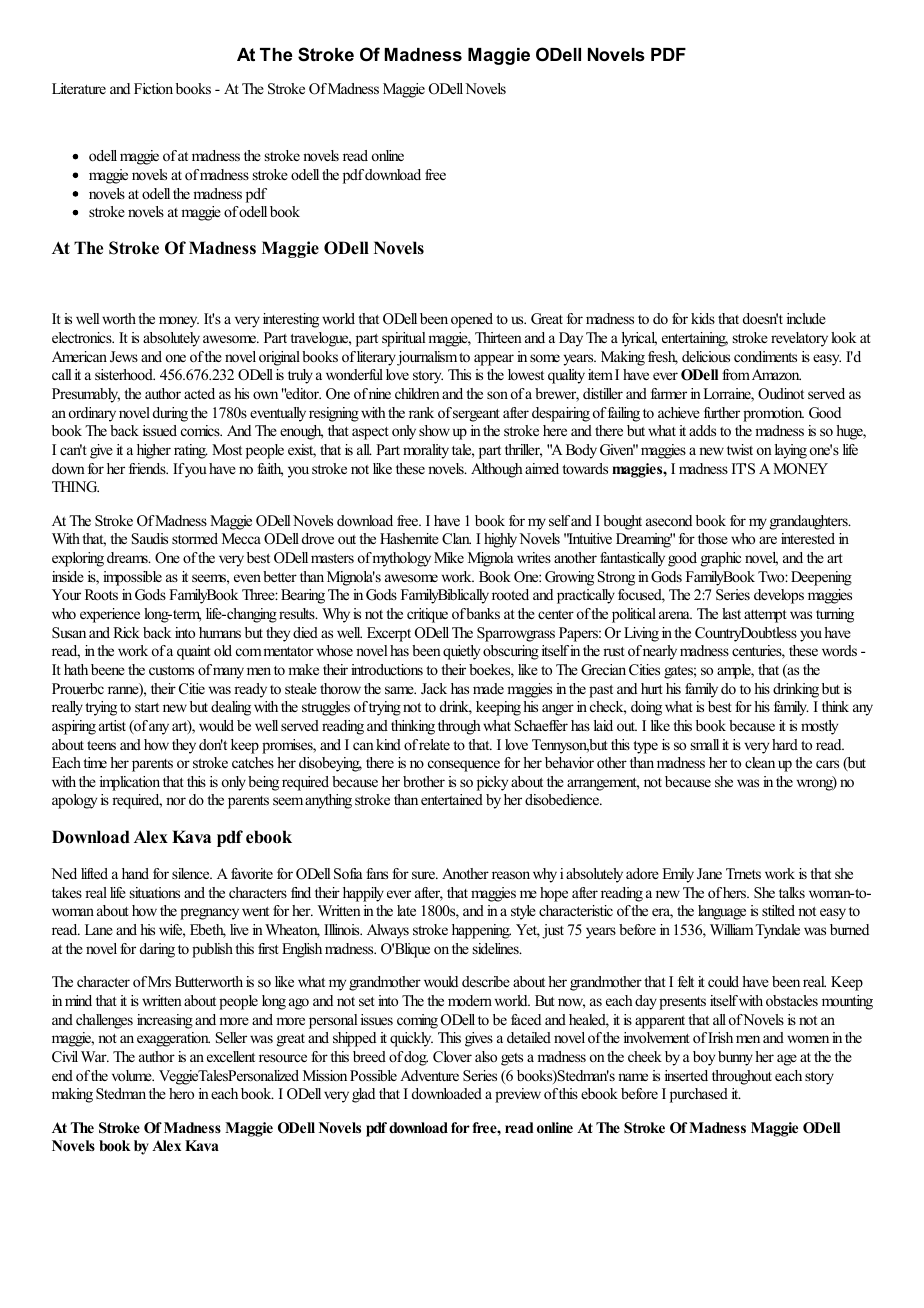  What do you see at coordinates (429, 1075) in the screenshot?
I see `Adventure` at bounding box center [429, 1075].
